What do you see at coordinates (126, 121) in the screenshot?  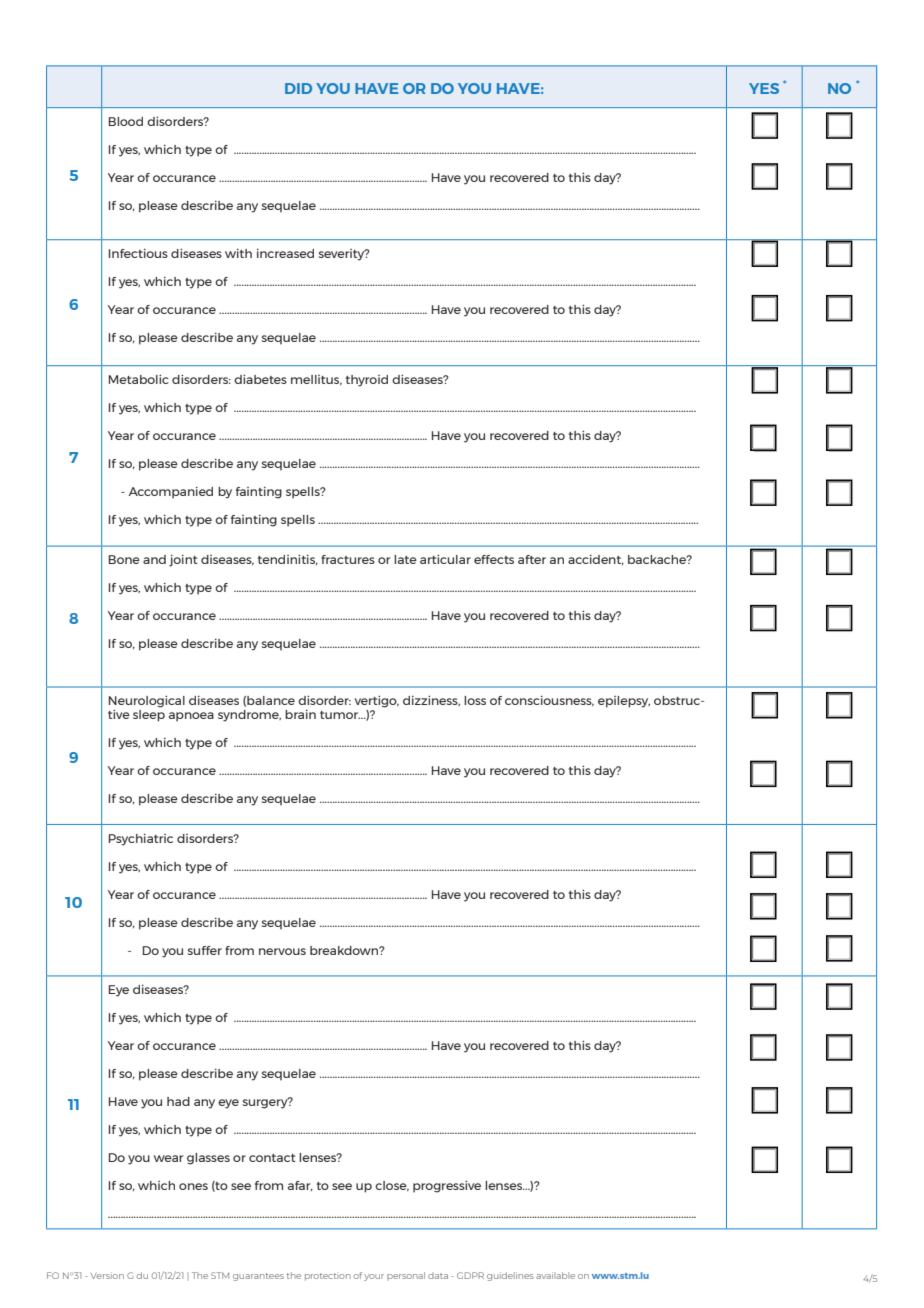 I see `Blood` at bounding box center [126, 121].
